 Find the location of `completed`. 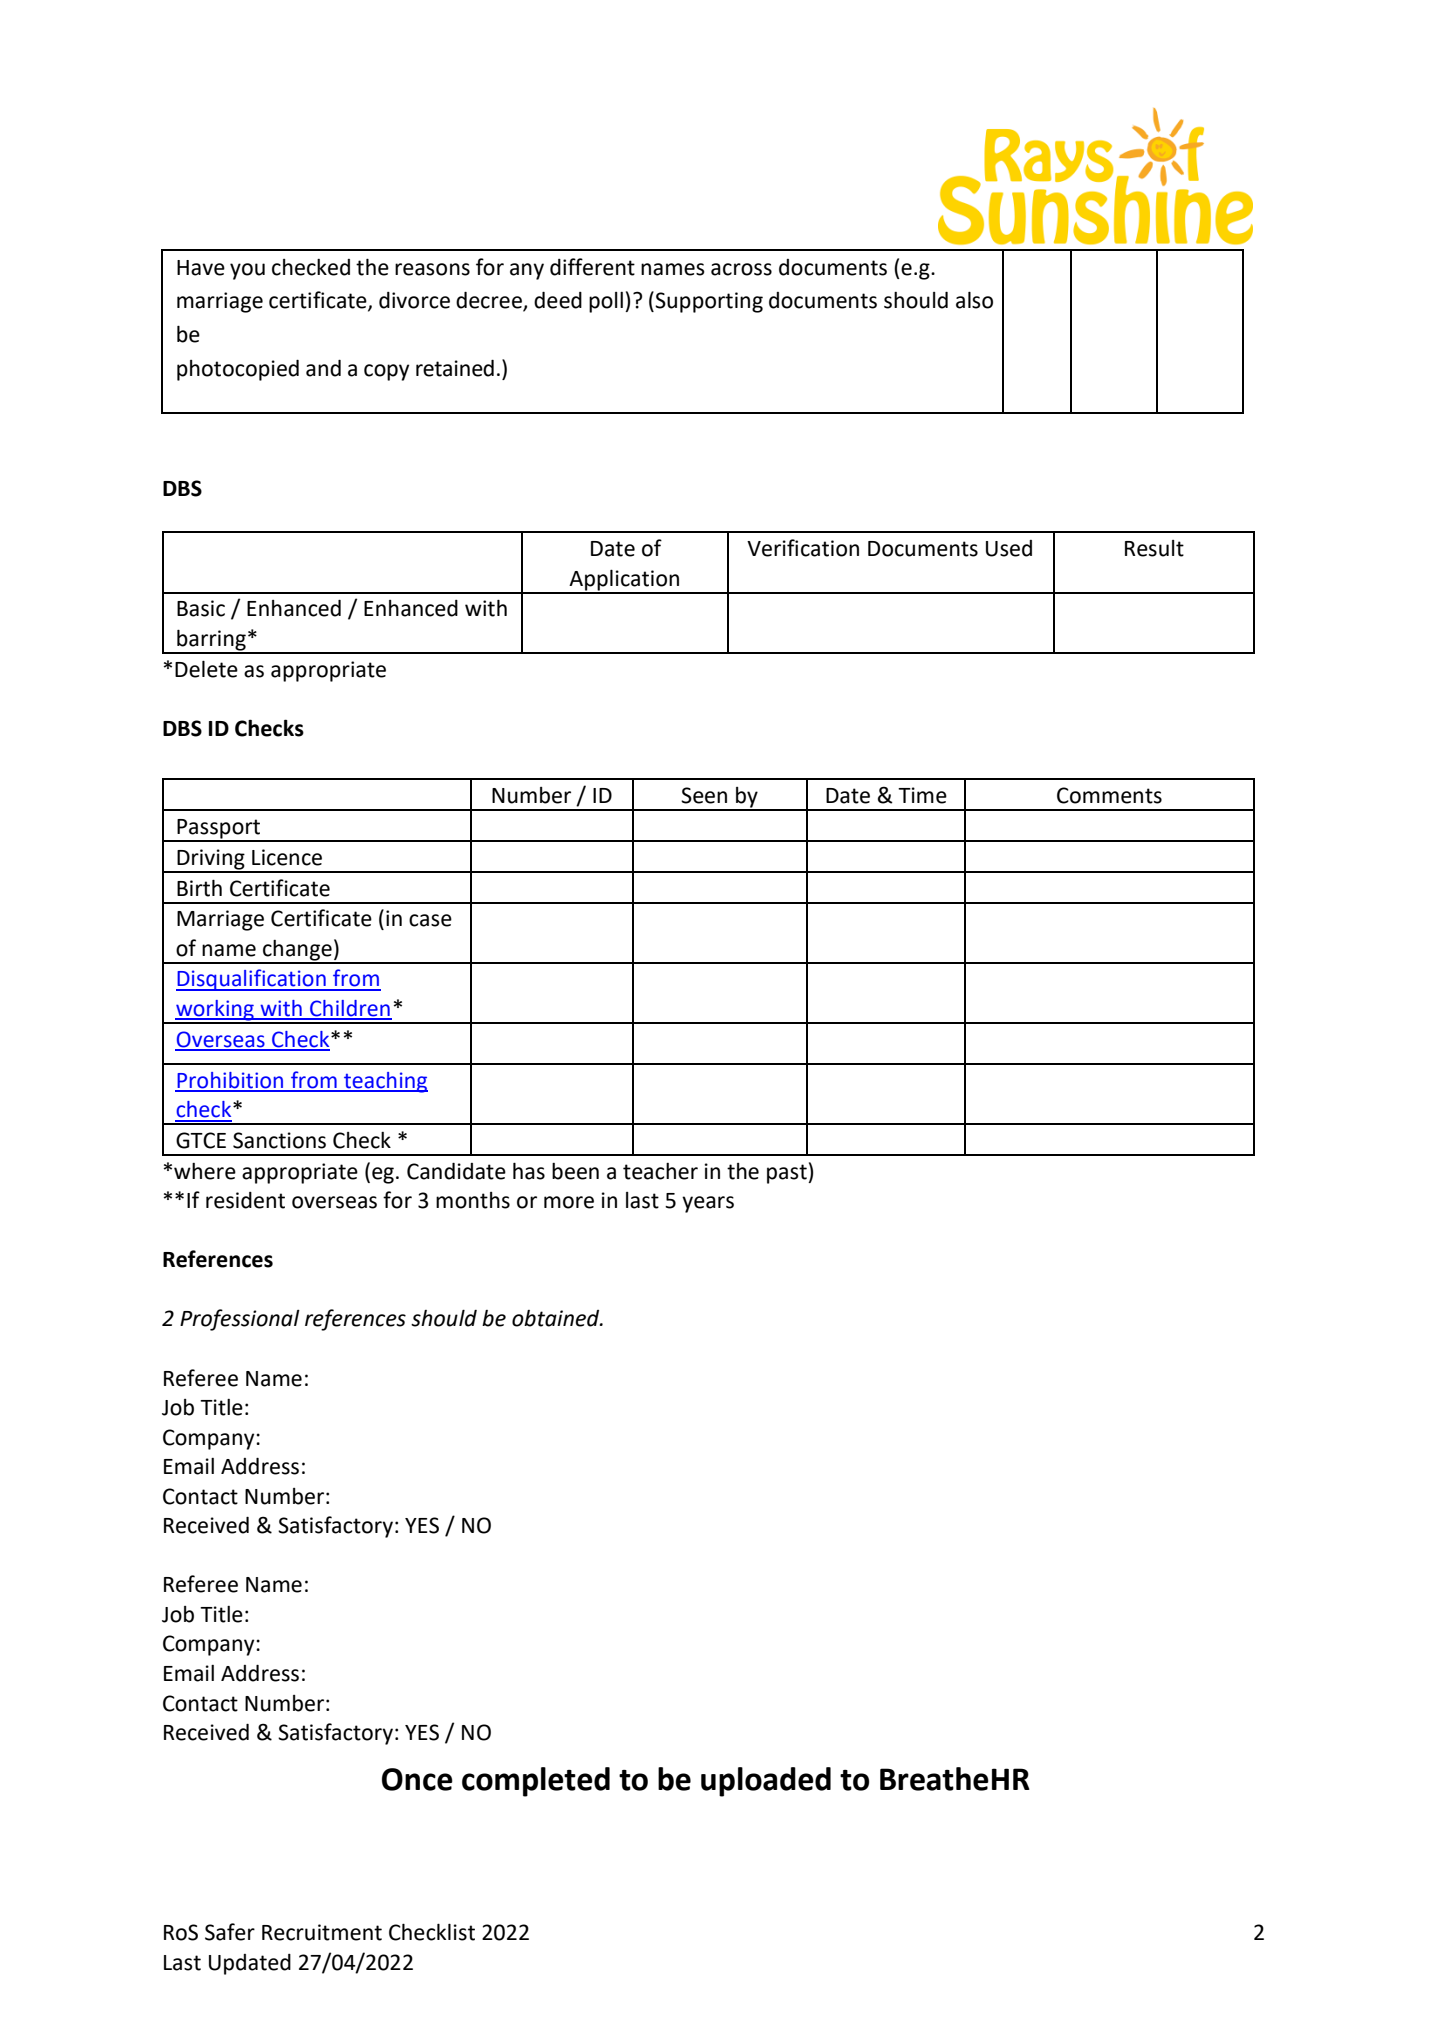

completed is located at coordinates (536, 1782).
